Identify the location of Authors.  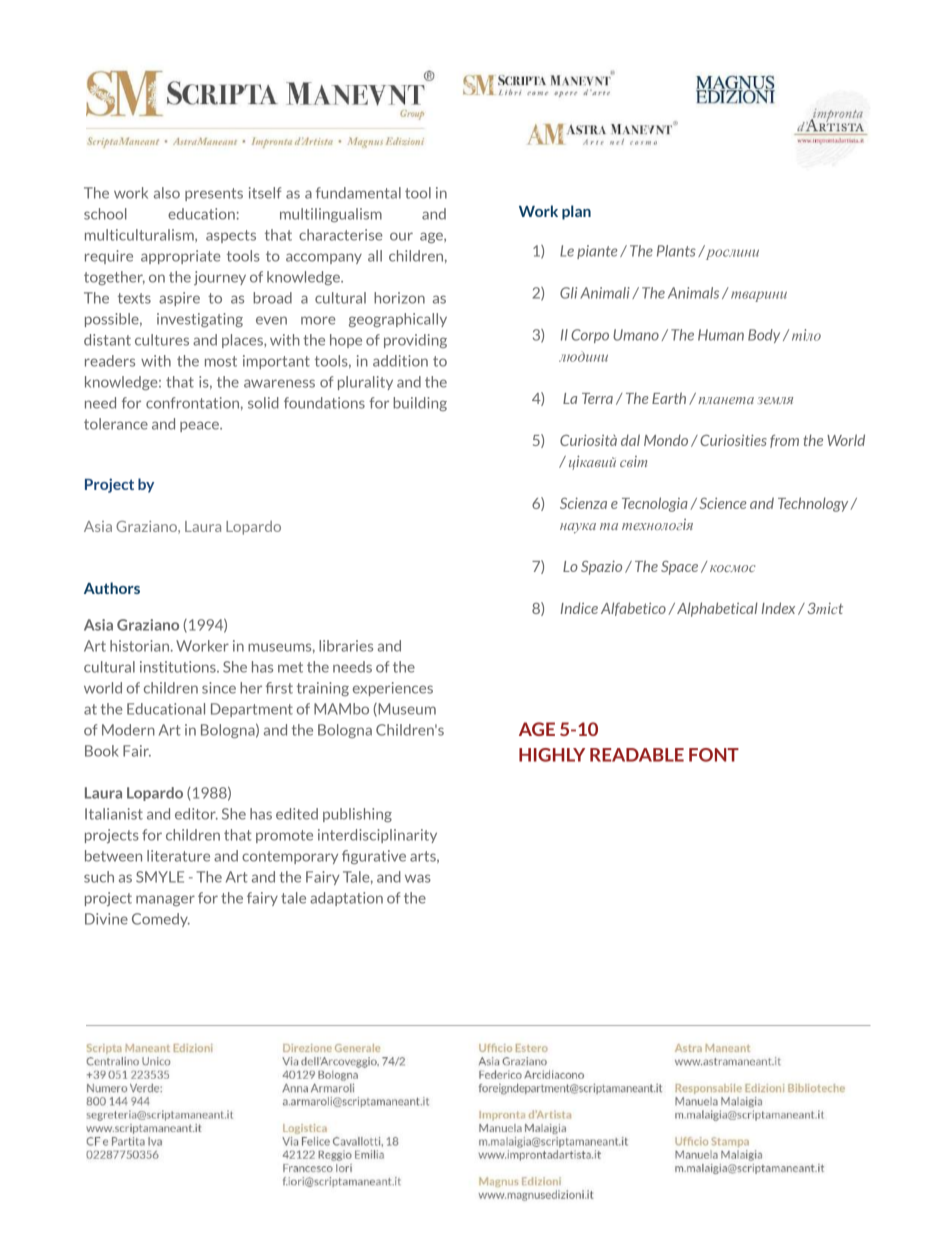
(112, 588).
